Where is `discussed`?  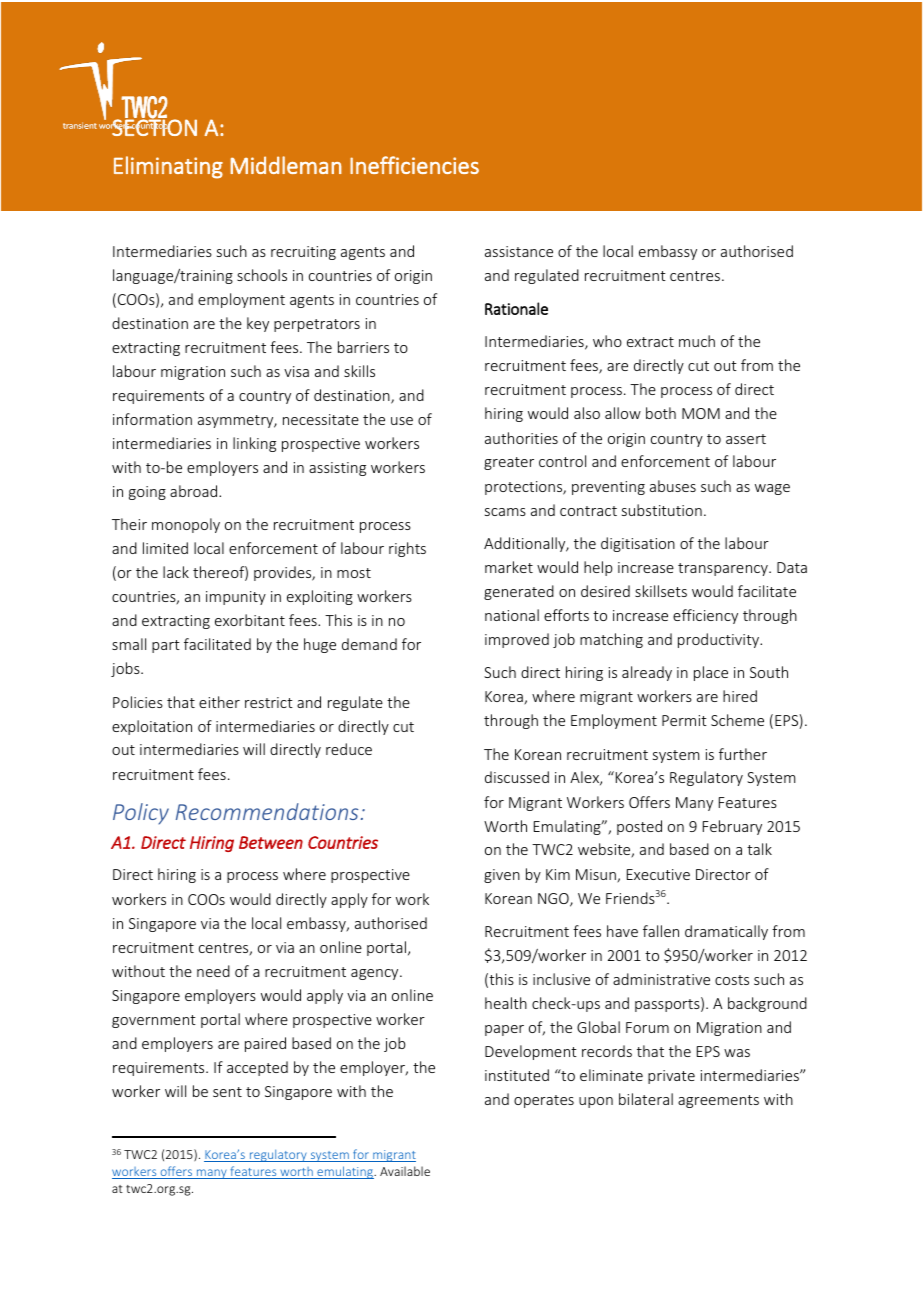
discussed is located at coordinates (517, 777).
